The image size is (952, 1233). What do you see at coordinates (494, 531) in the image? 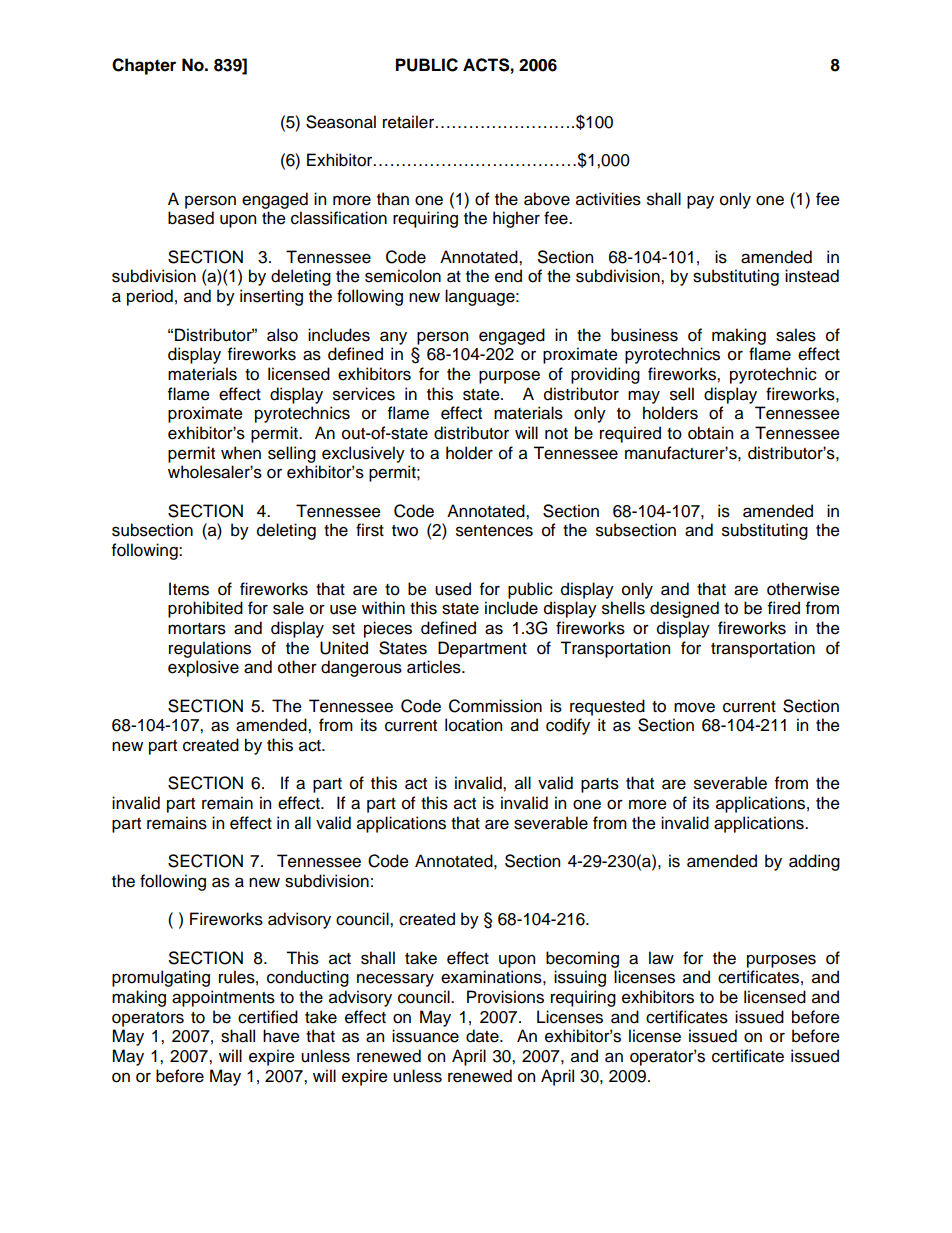
I see `sentences` at bounding box center [494, 531].
